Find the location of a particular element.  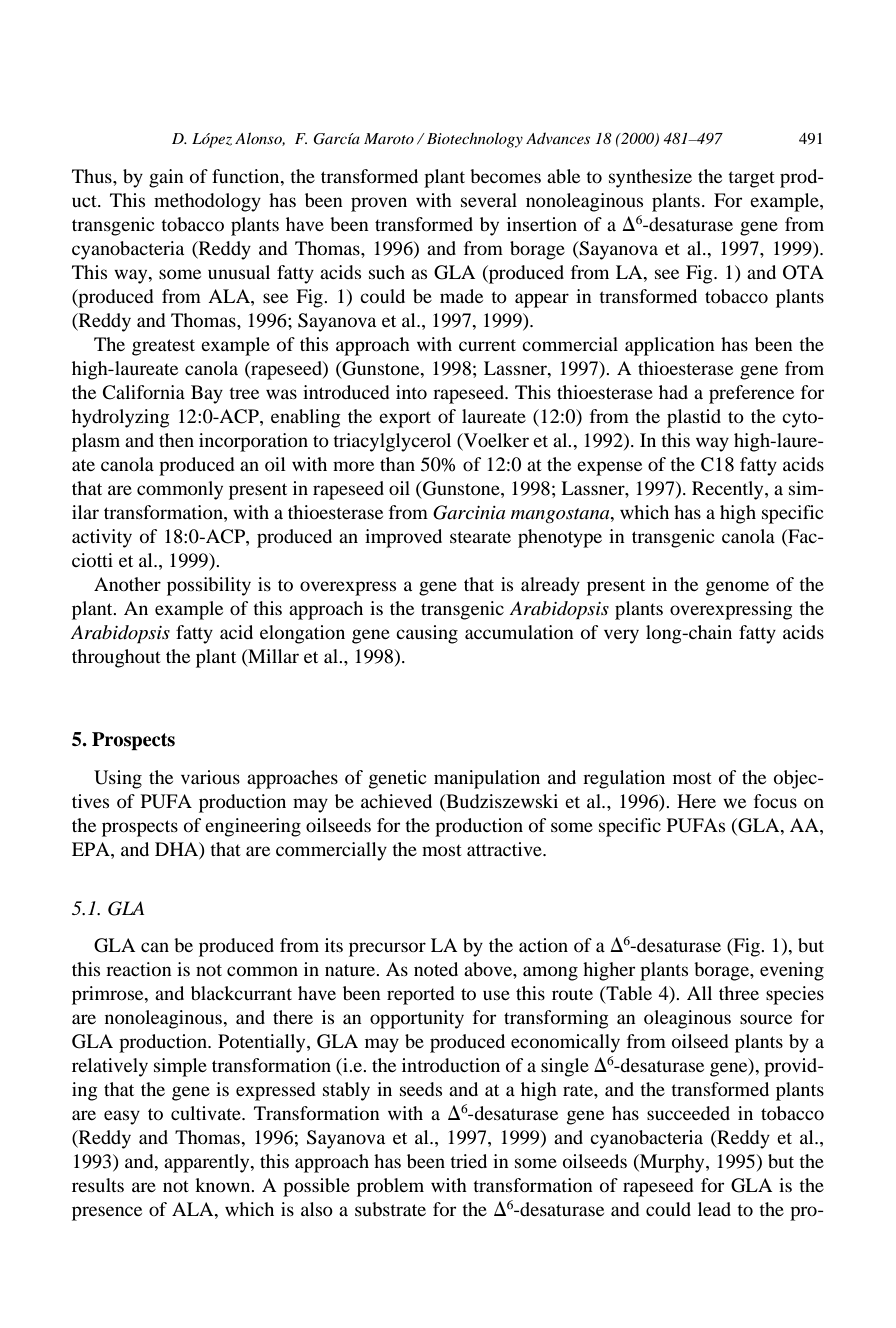

very is located at coordinates (621, 636).
